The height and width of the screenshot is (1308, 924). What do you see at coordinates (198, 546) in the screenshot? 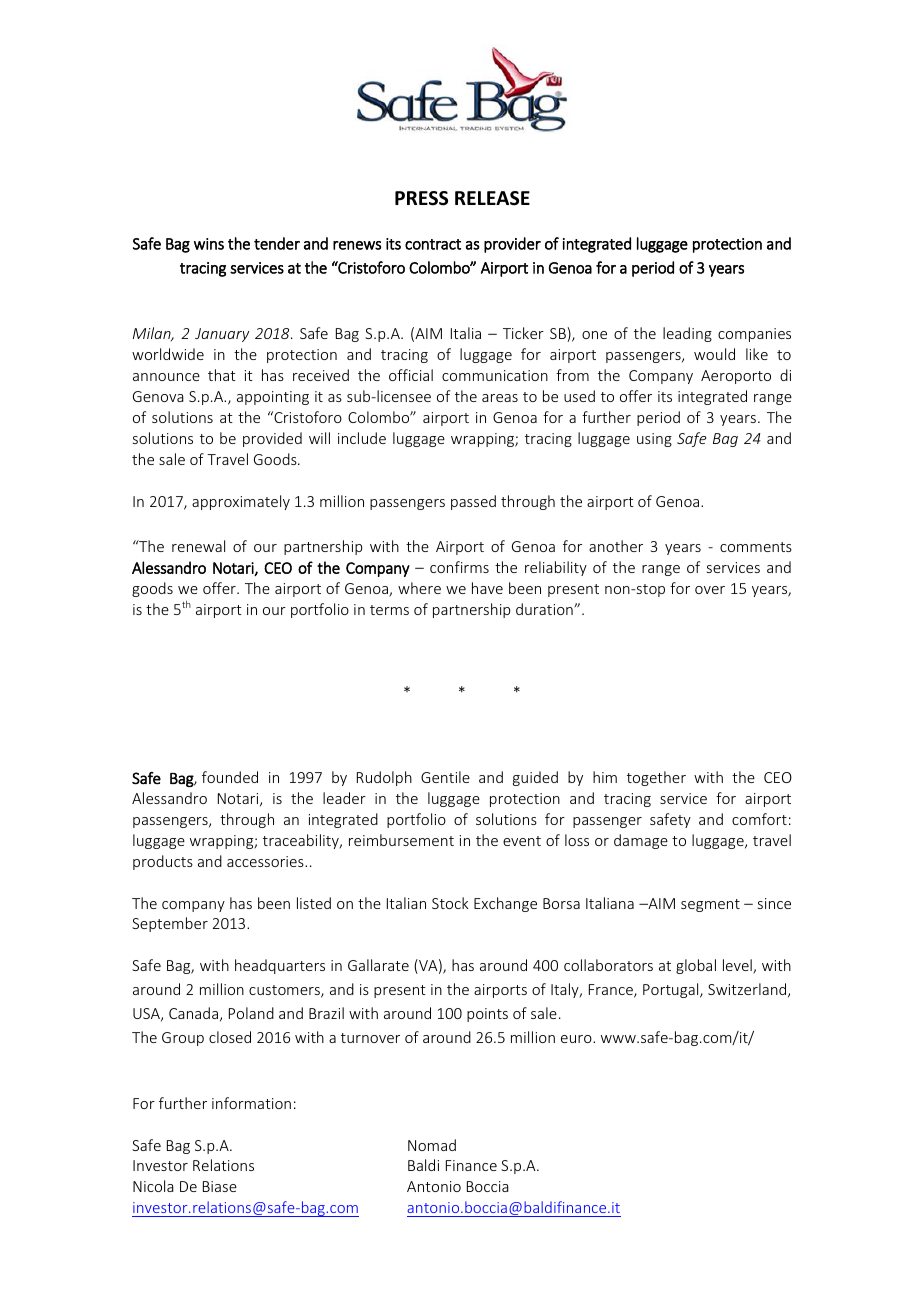
I see `renewal` at bounding box center [198, 546].
